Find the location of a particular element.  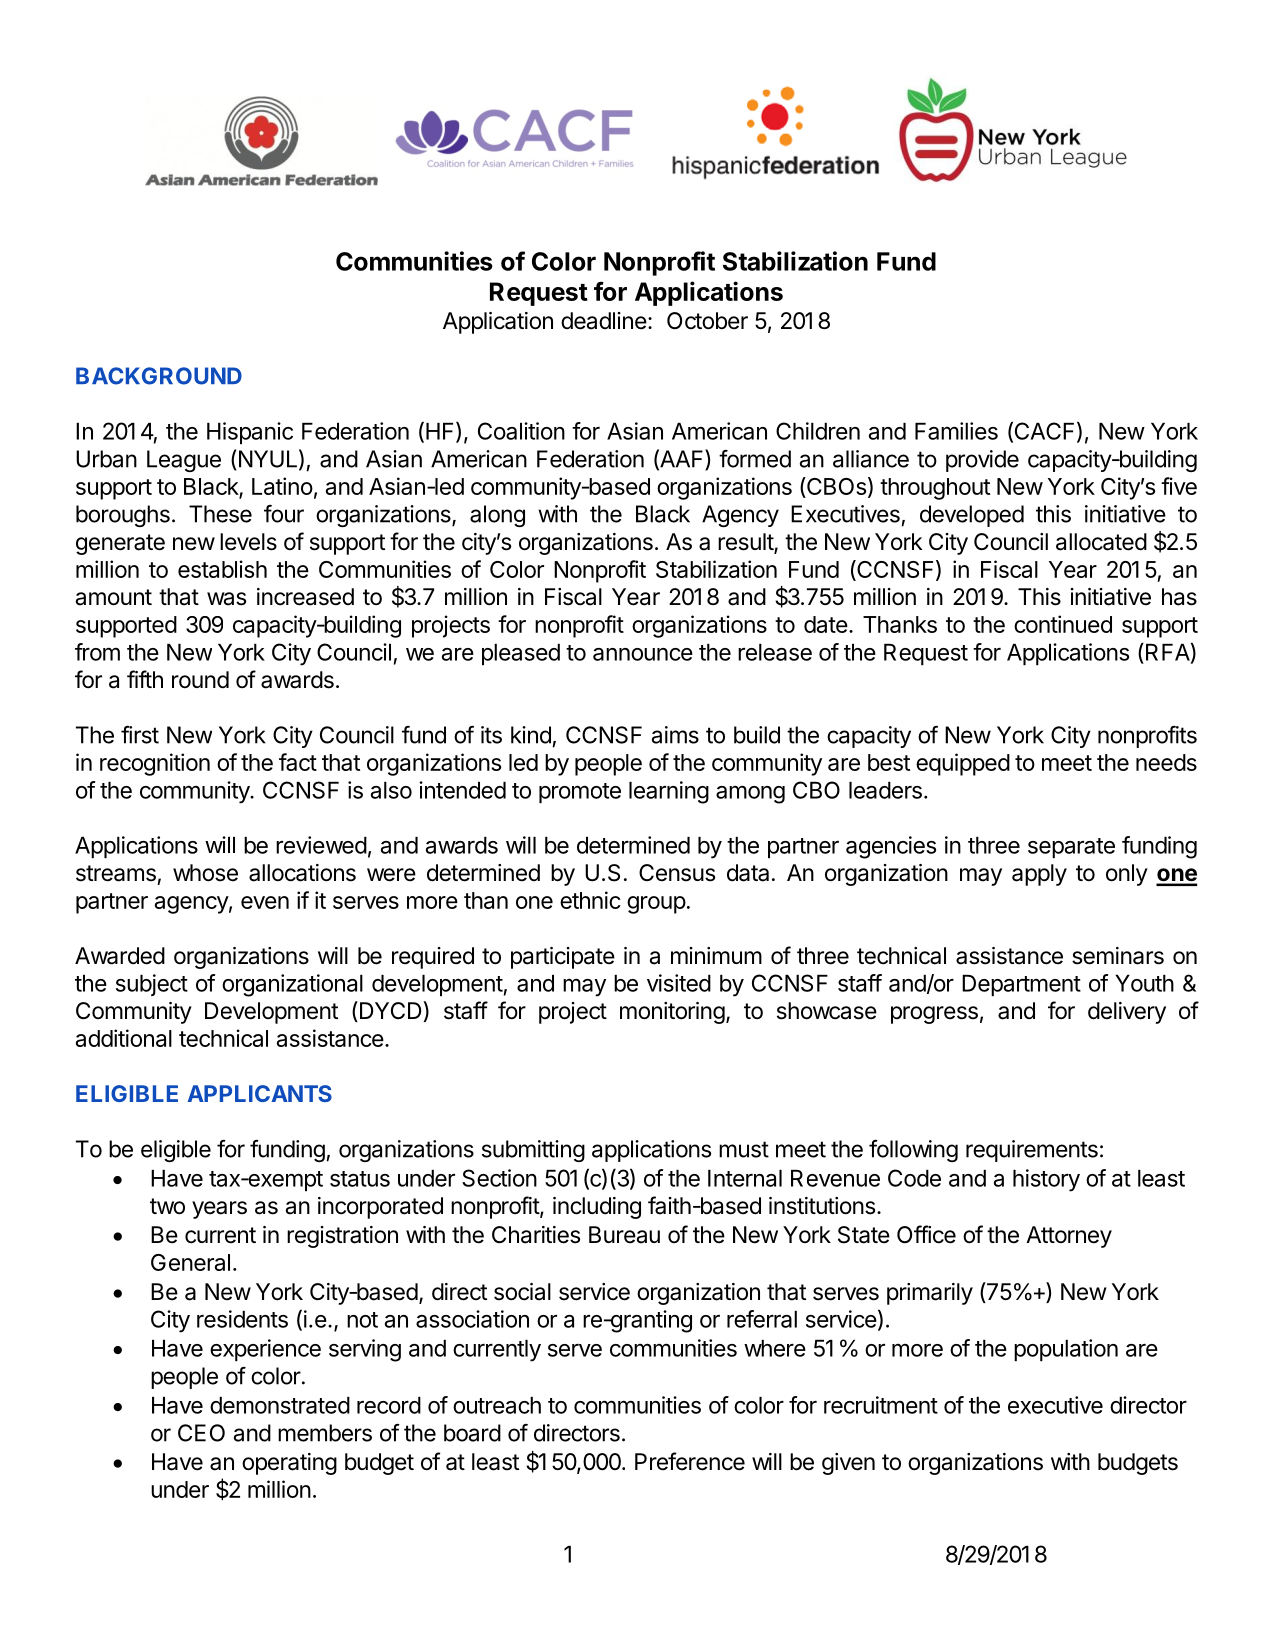

CEO is located at coordinates (201, 1433).
